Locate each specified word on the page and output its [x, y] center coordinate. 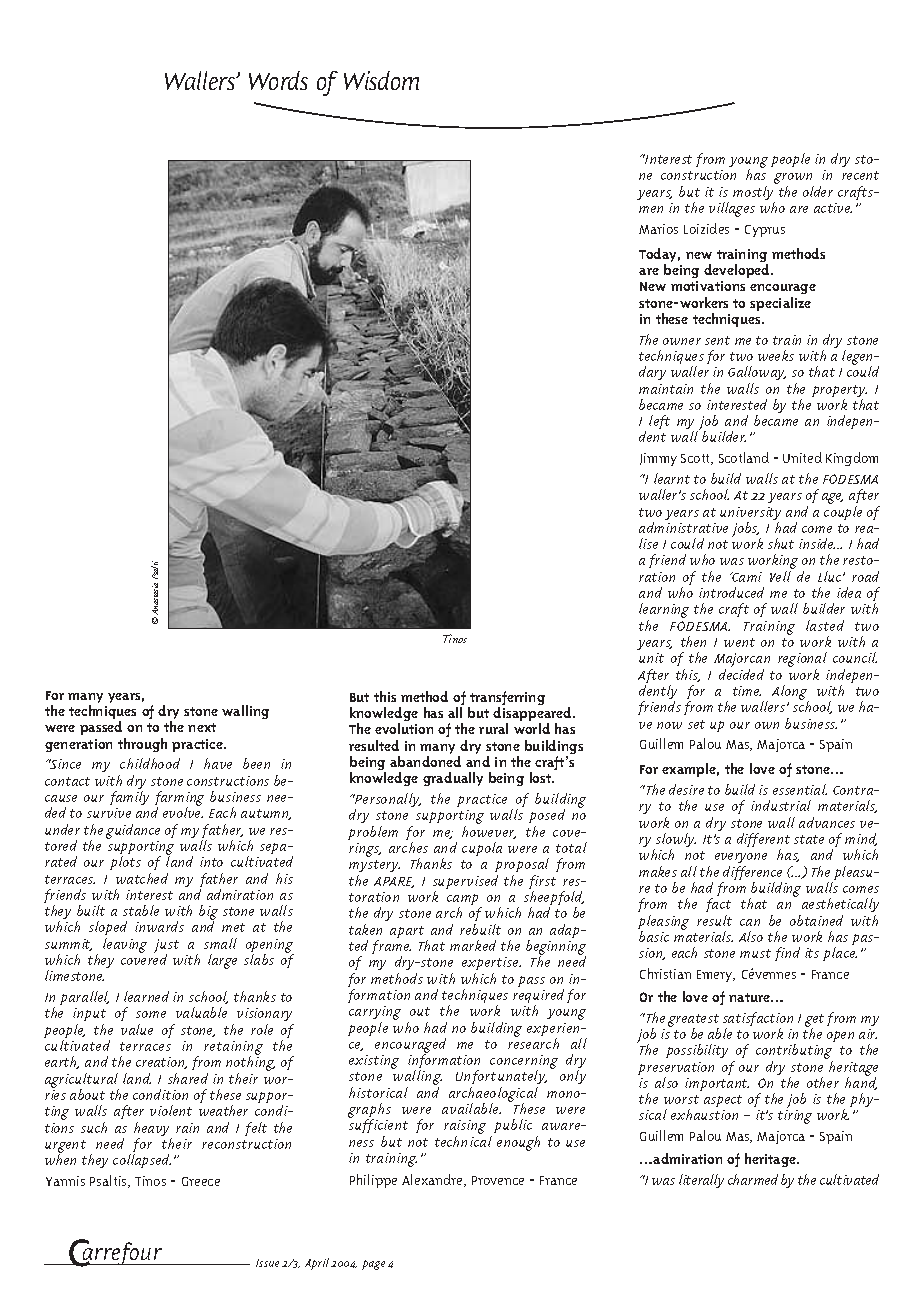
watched [142, 878]
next [202, 727]
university [750, 515]
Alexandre [433, 1180]
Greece [201, 1181]
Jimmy [658, 459]
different [763, 842]
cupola [482, 849]
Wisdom [381, 80]
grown [794, 180]
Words [278, 80]
